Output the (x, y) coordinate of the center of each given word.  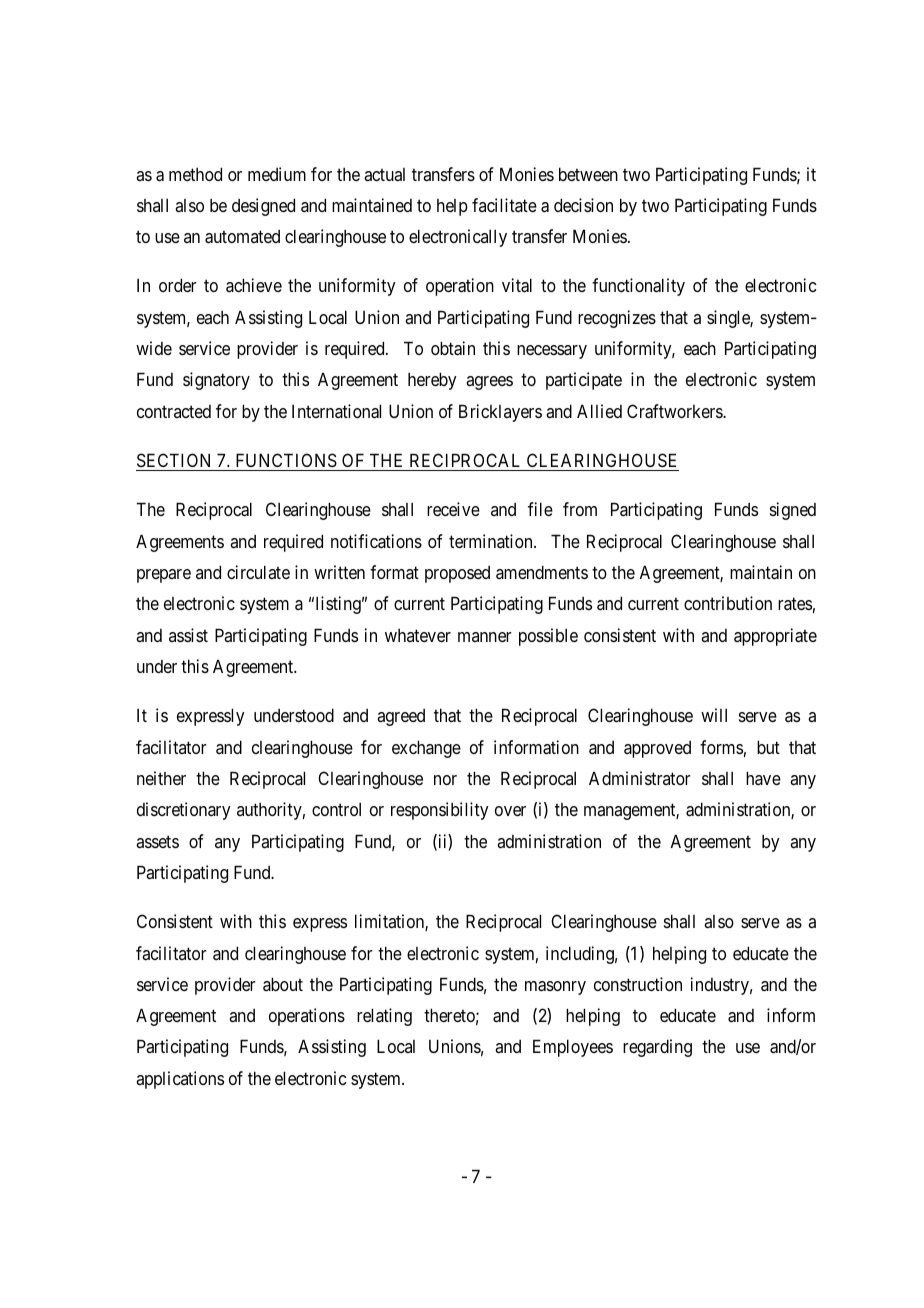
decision (583, 205)
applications (180, 1080)
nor (445, 780)
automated (242, 237)
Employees (573, 1048)
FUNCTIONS (286, 460)
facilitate (504, 205)
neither (161, 778)
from (580, 509)
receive (453, 509)
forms (721, 747)
